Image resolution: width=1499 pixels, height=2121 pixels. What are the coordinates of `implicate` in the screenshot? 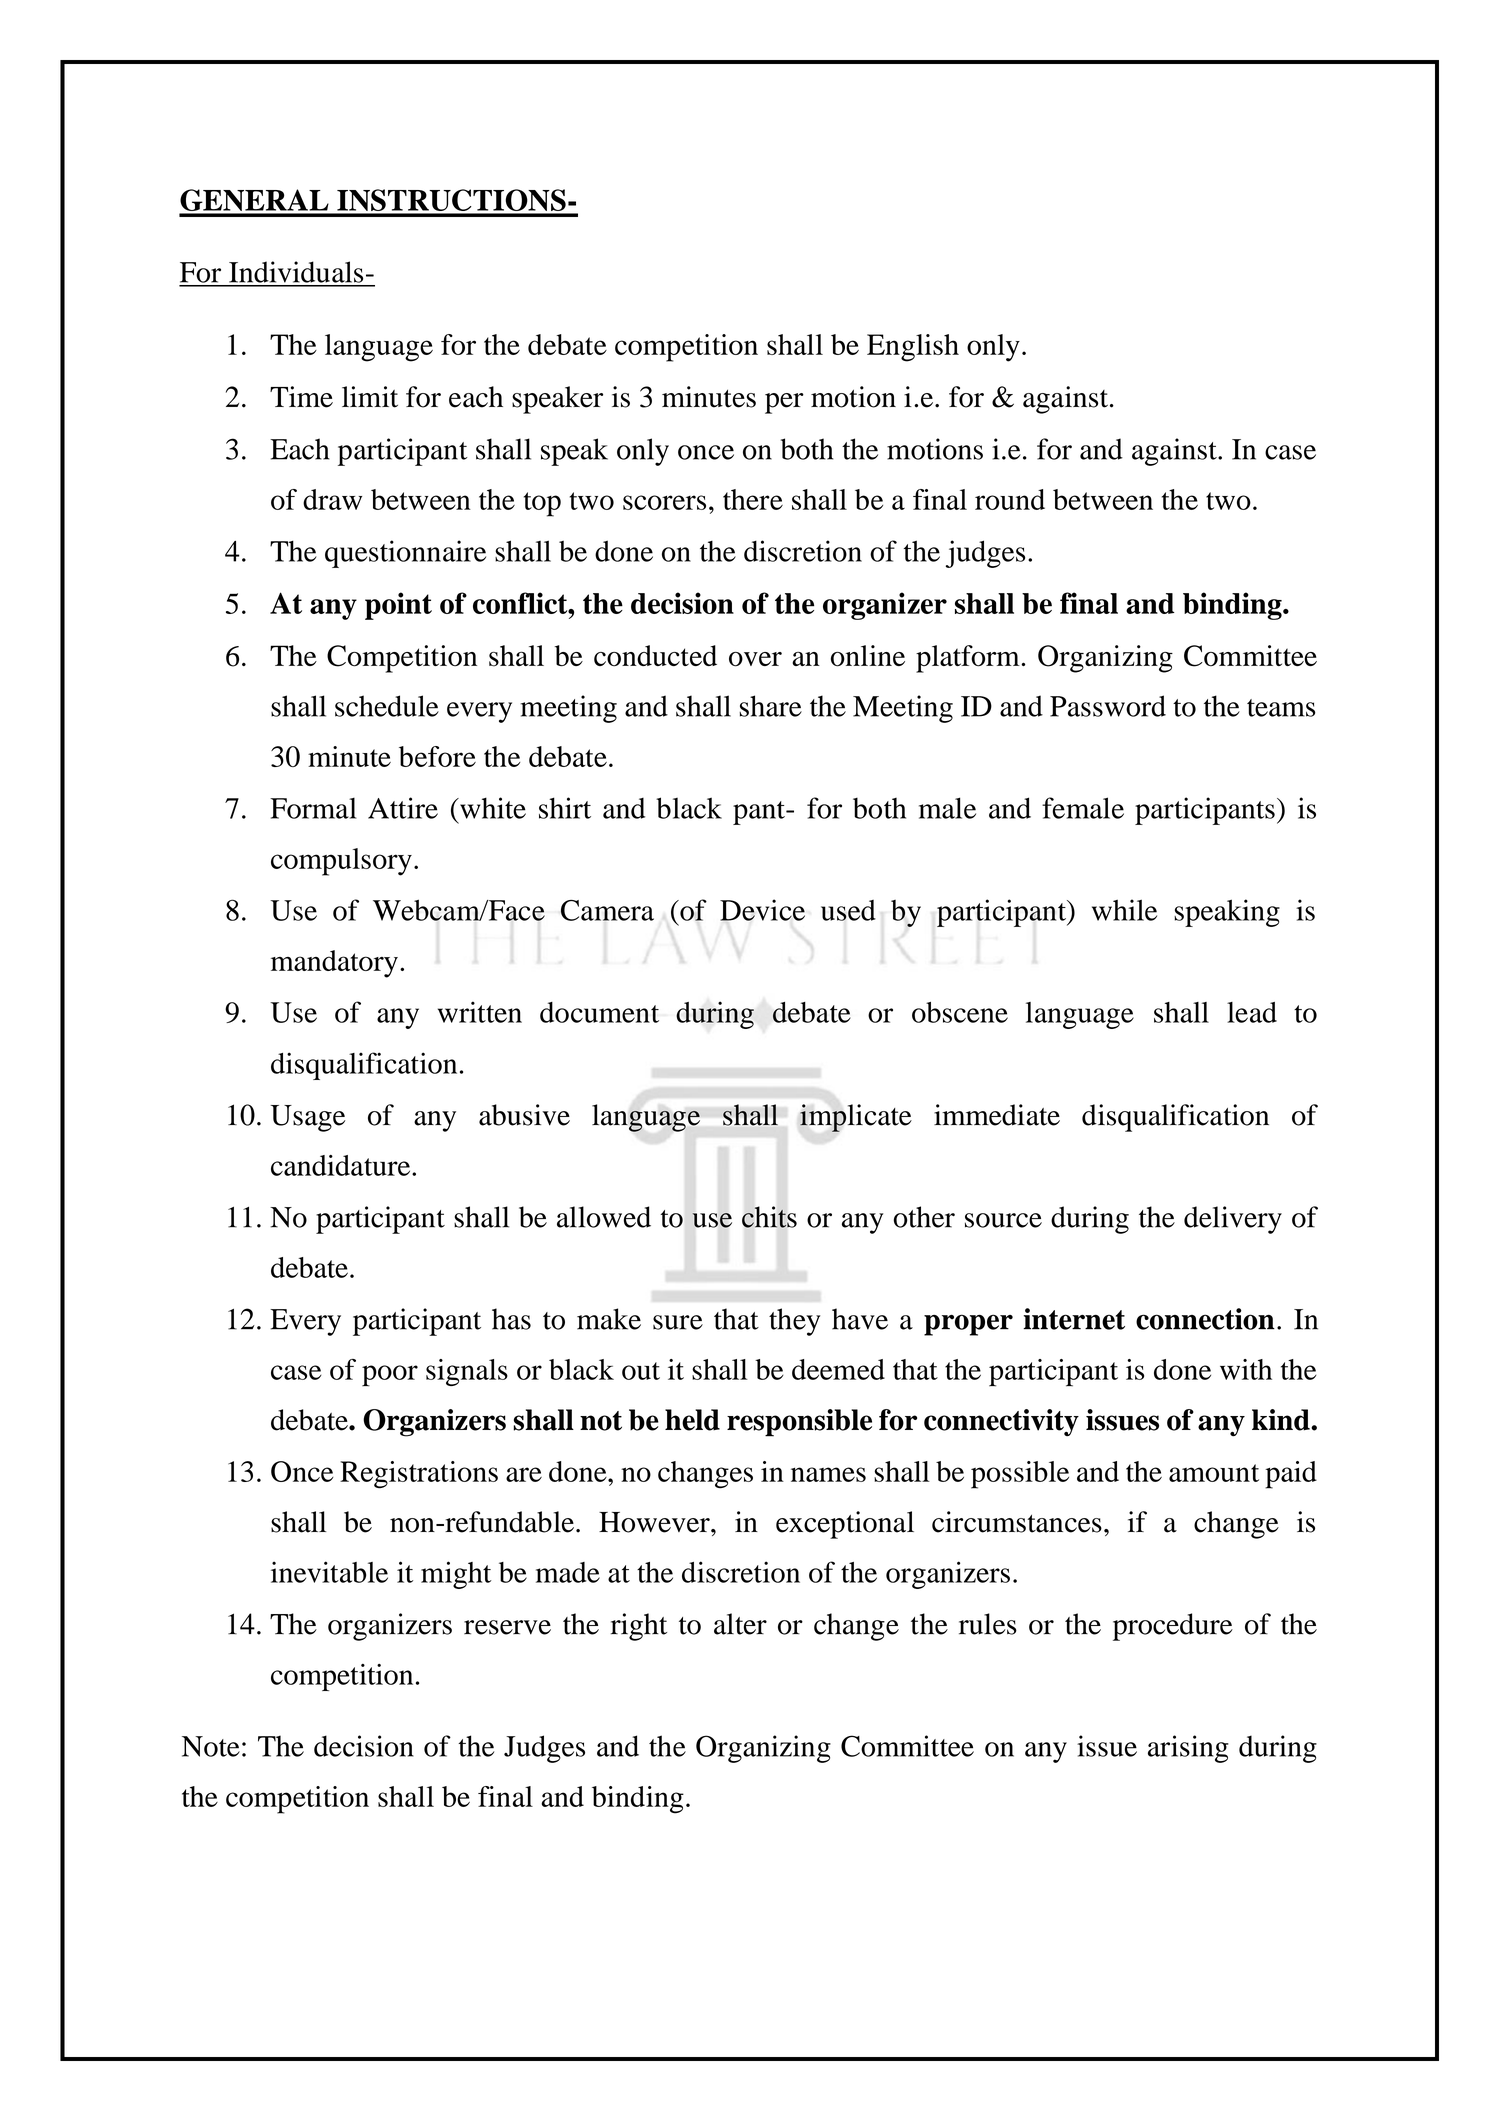 It's located at (856, 1118).
